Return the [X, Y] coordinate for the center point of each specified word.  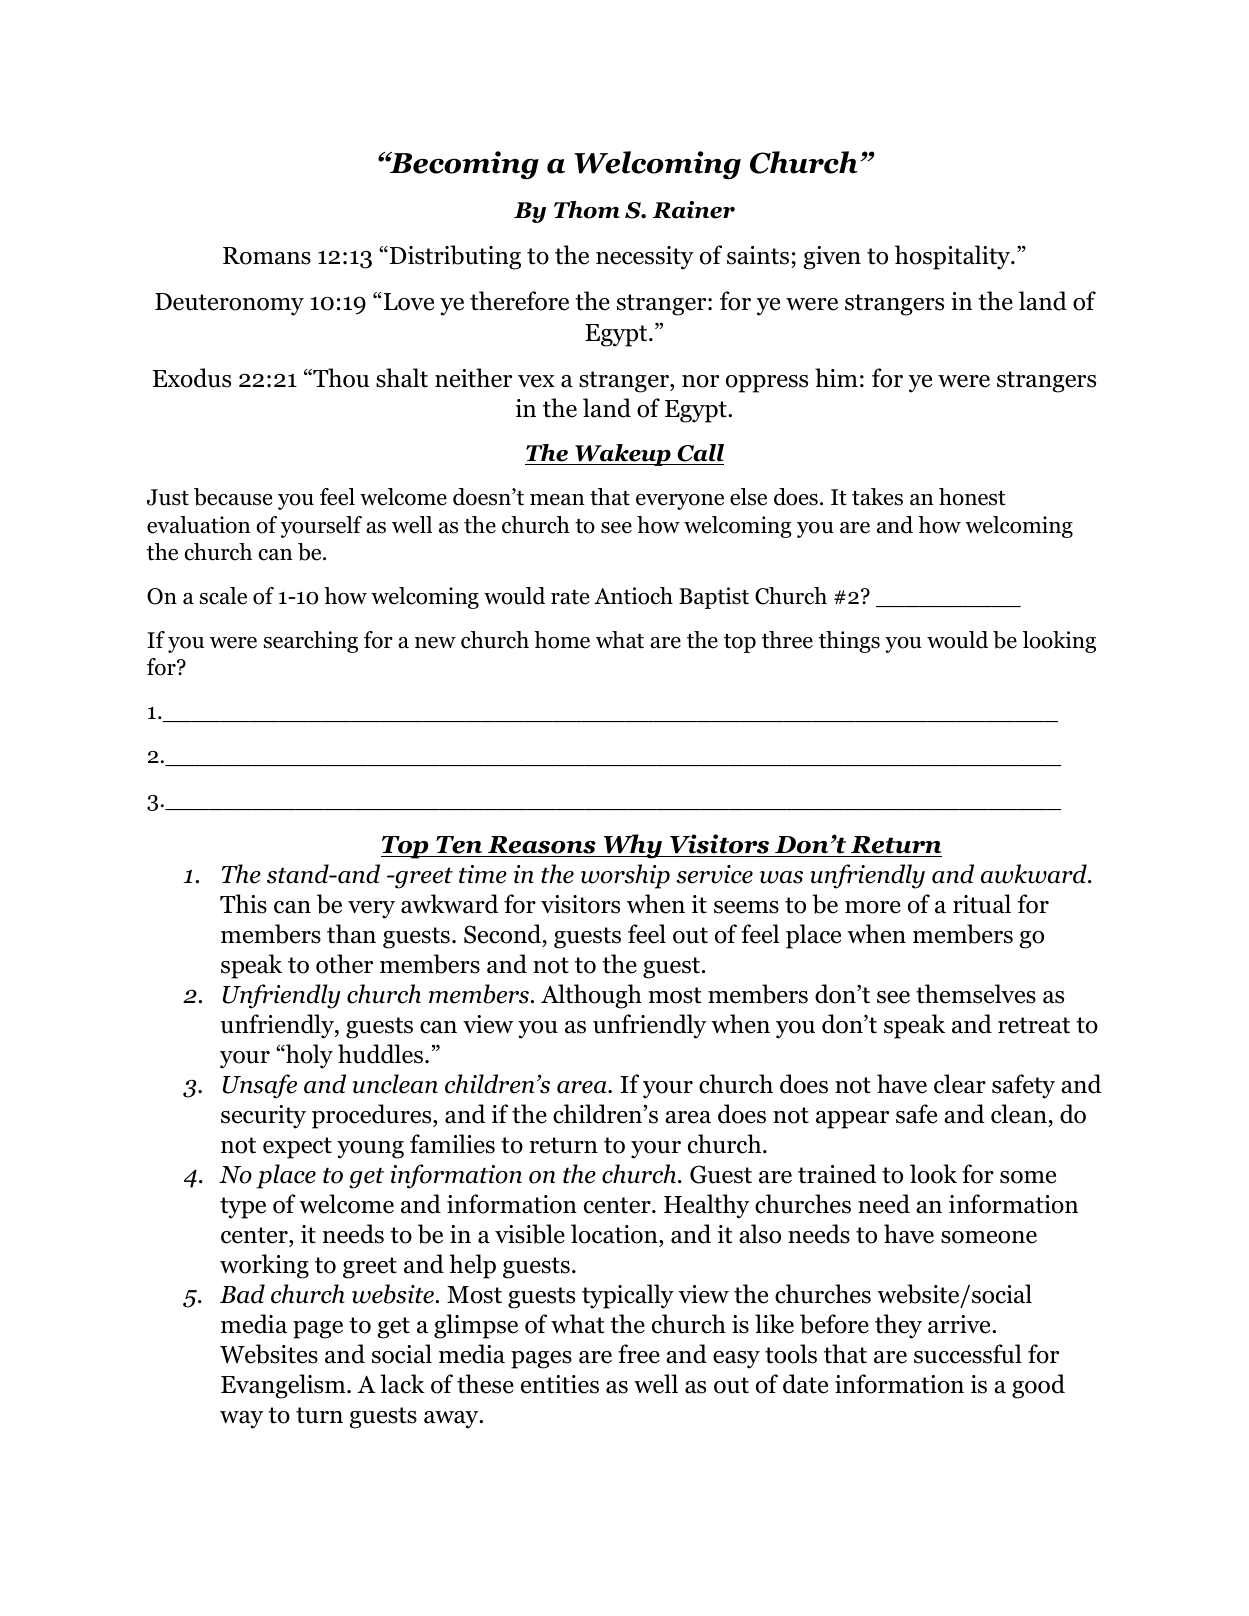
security [263, 1117]
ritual [982, 904]
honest [972, 497]
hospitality [954, 257]
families [452, 1144]
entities [560, 1384]
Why [632, 846]
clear [960, 1084]
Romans [267, 256]
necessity [645, 258]
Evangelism [284, 1386]
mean [557, 500]
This [243, 904]
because [233, 497]
